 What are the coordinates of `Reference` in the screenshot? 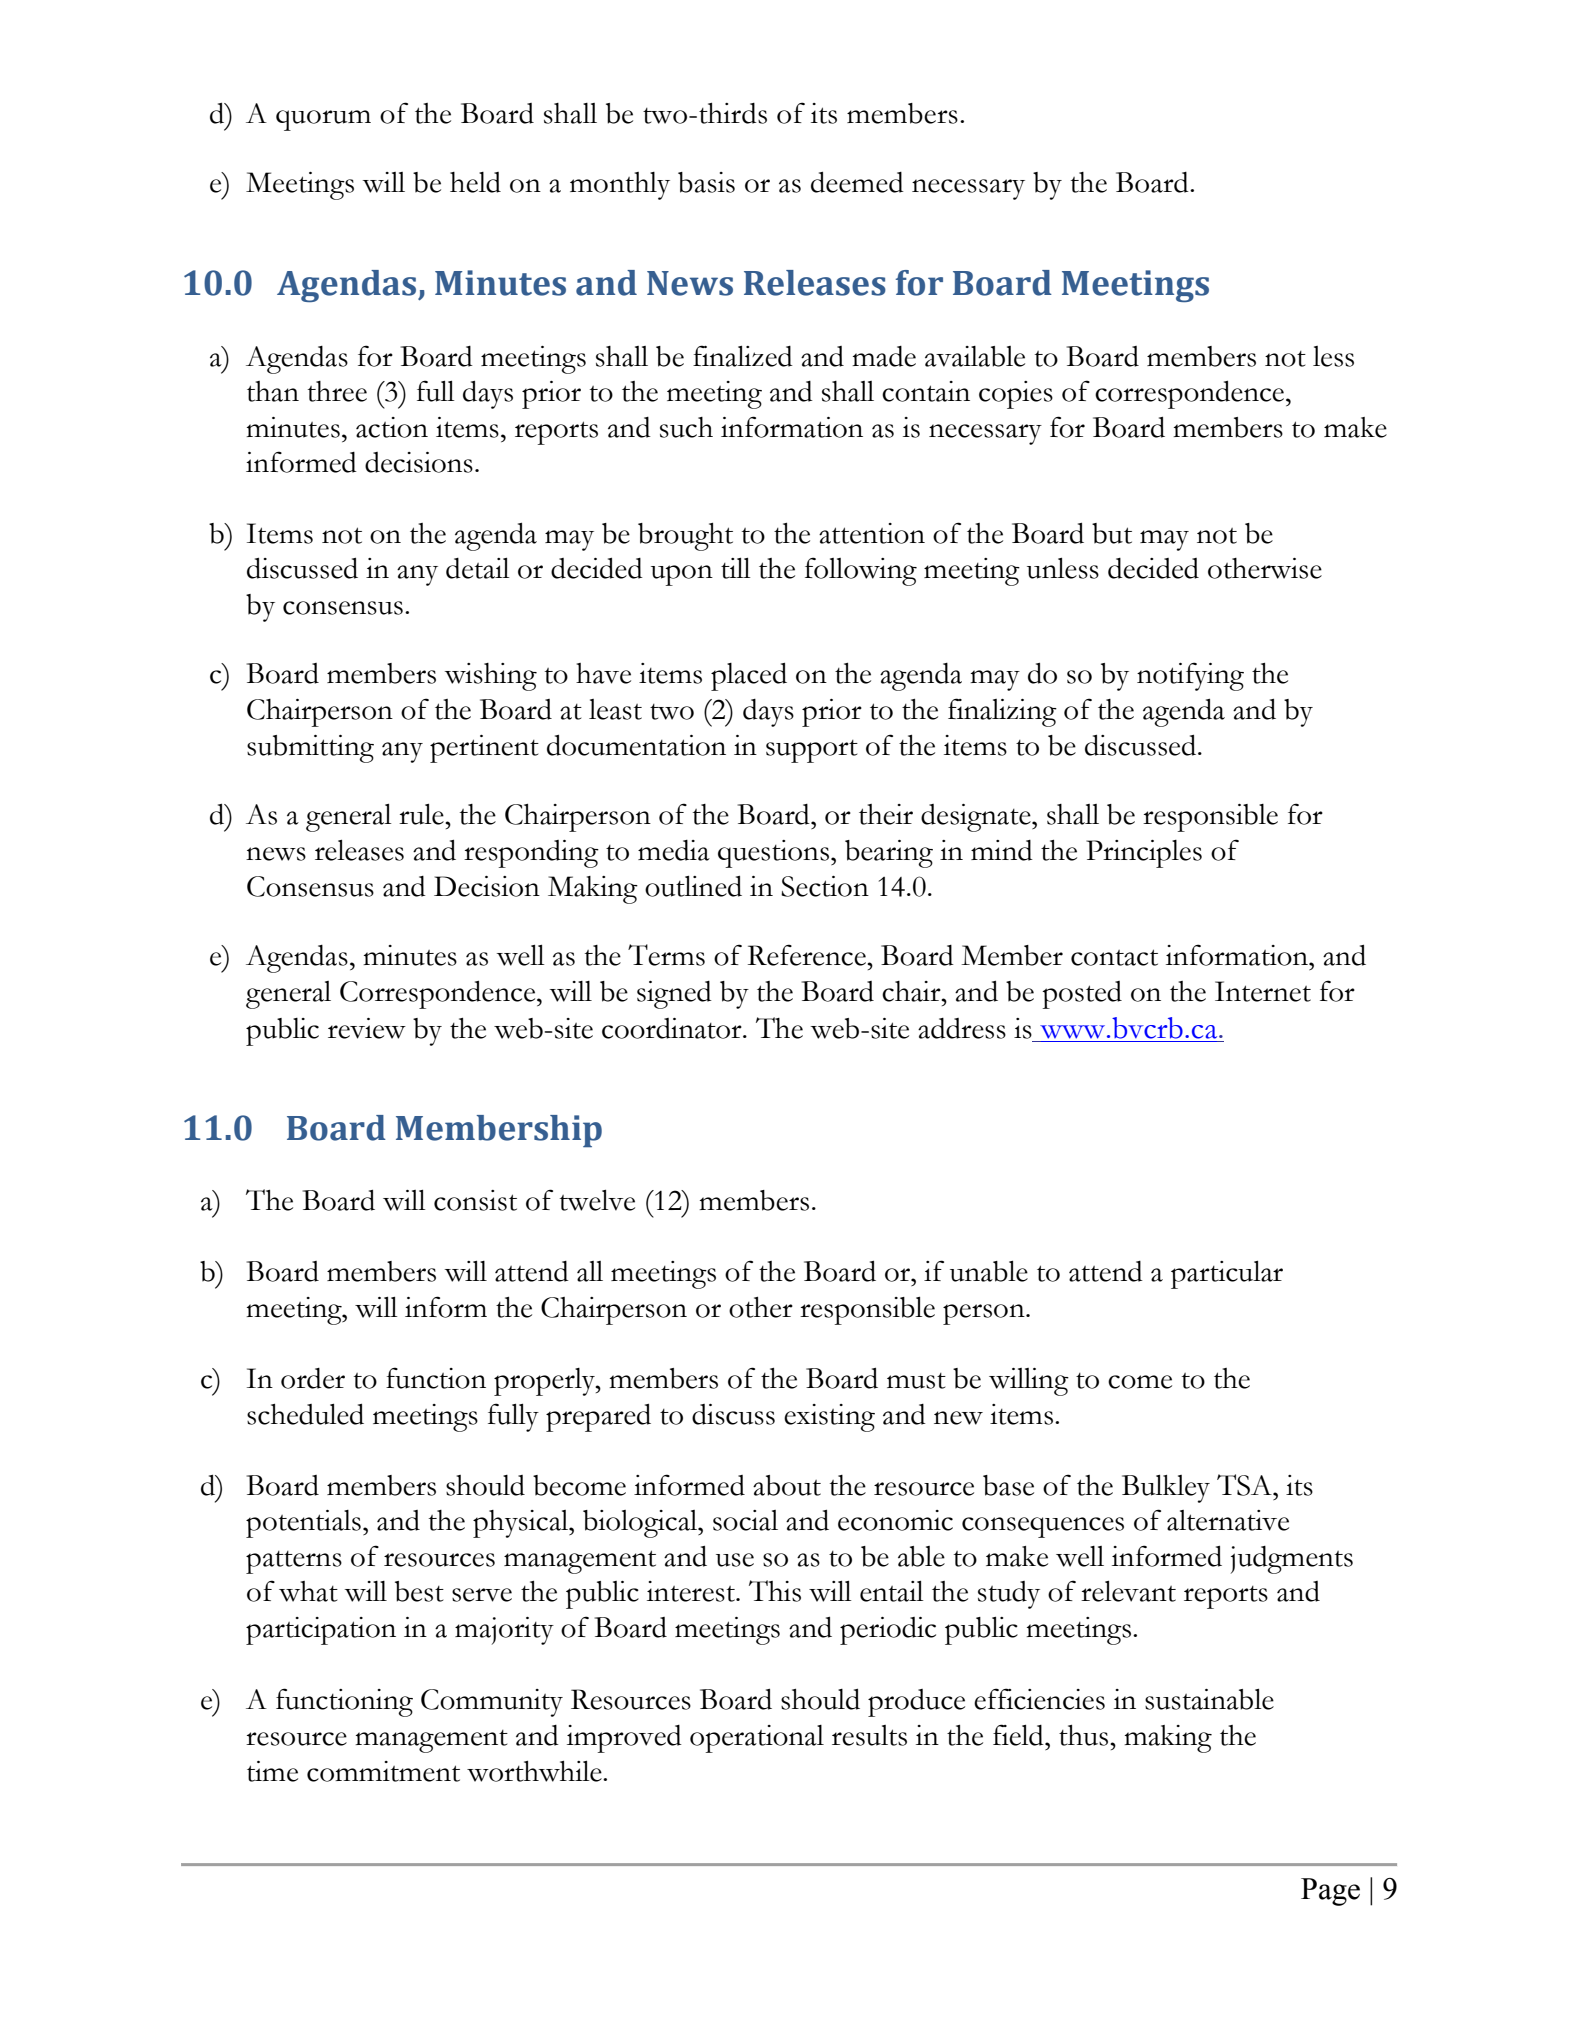 It's located at (808, 955).
